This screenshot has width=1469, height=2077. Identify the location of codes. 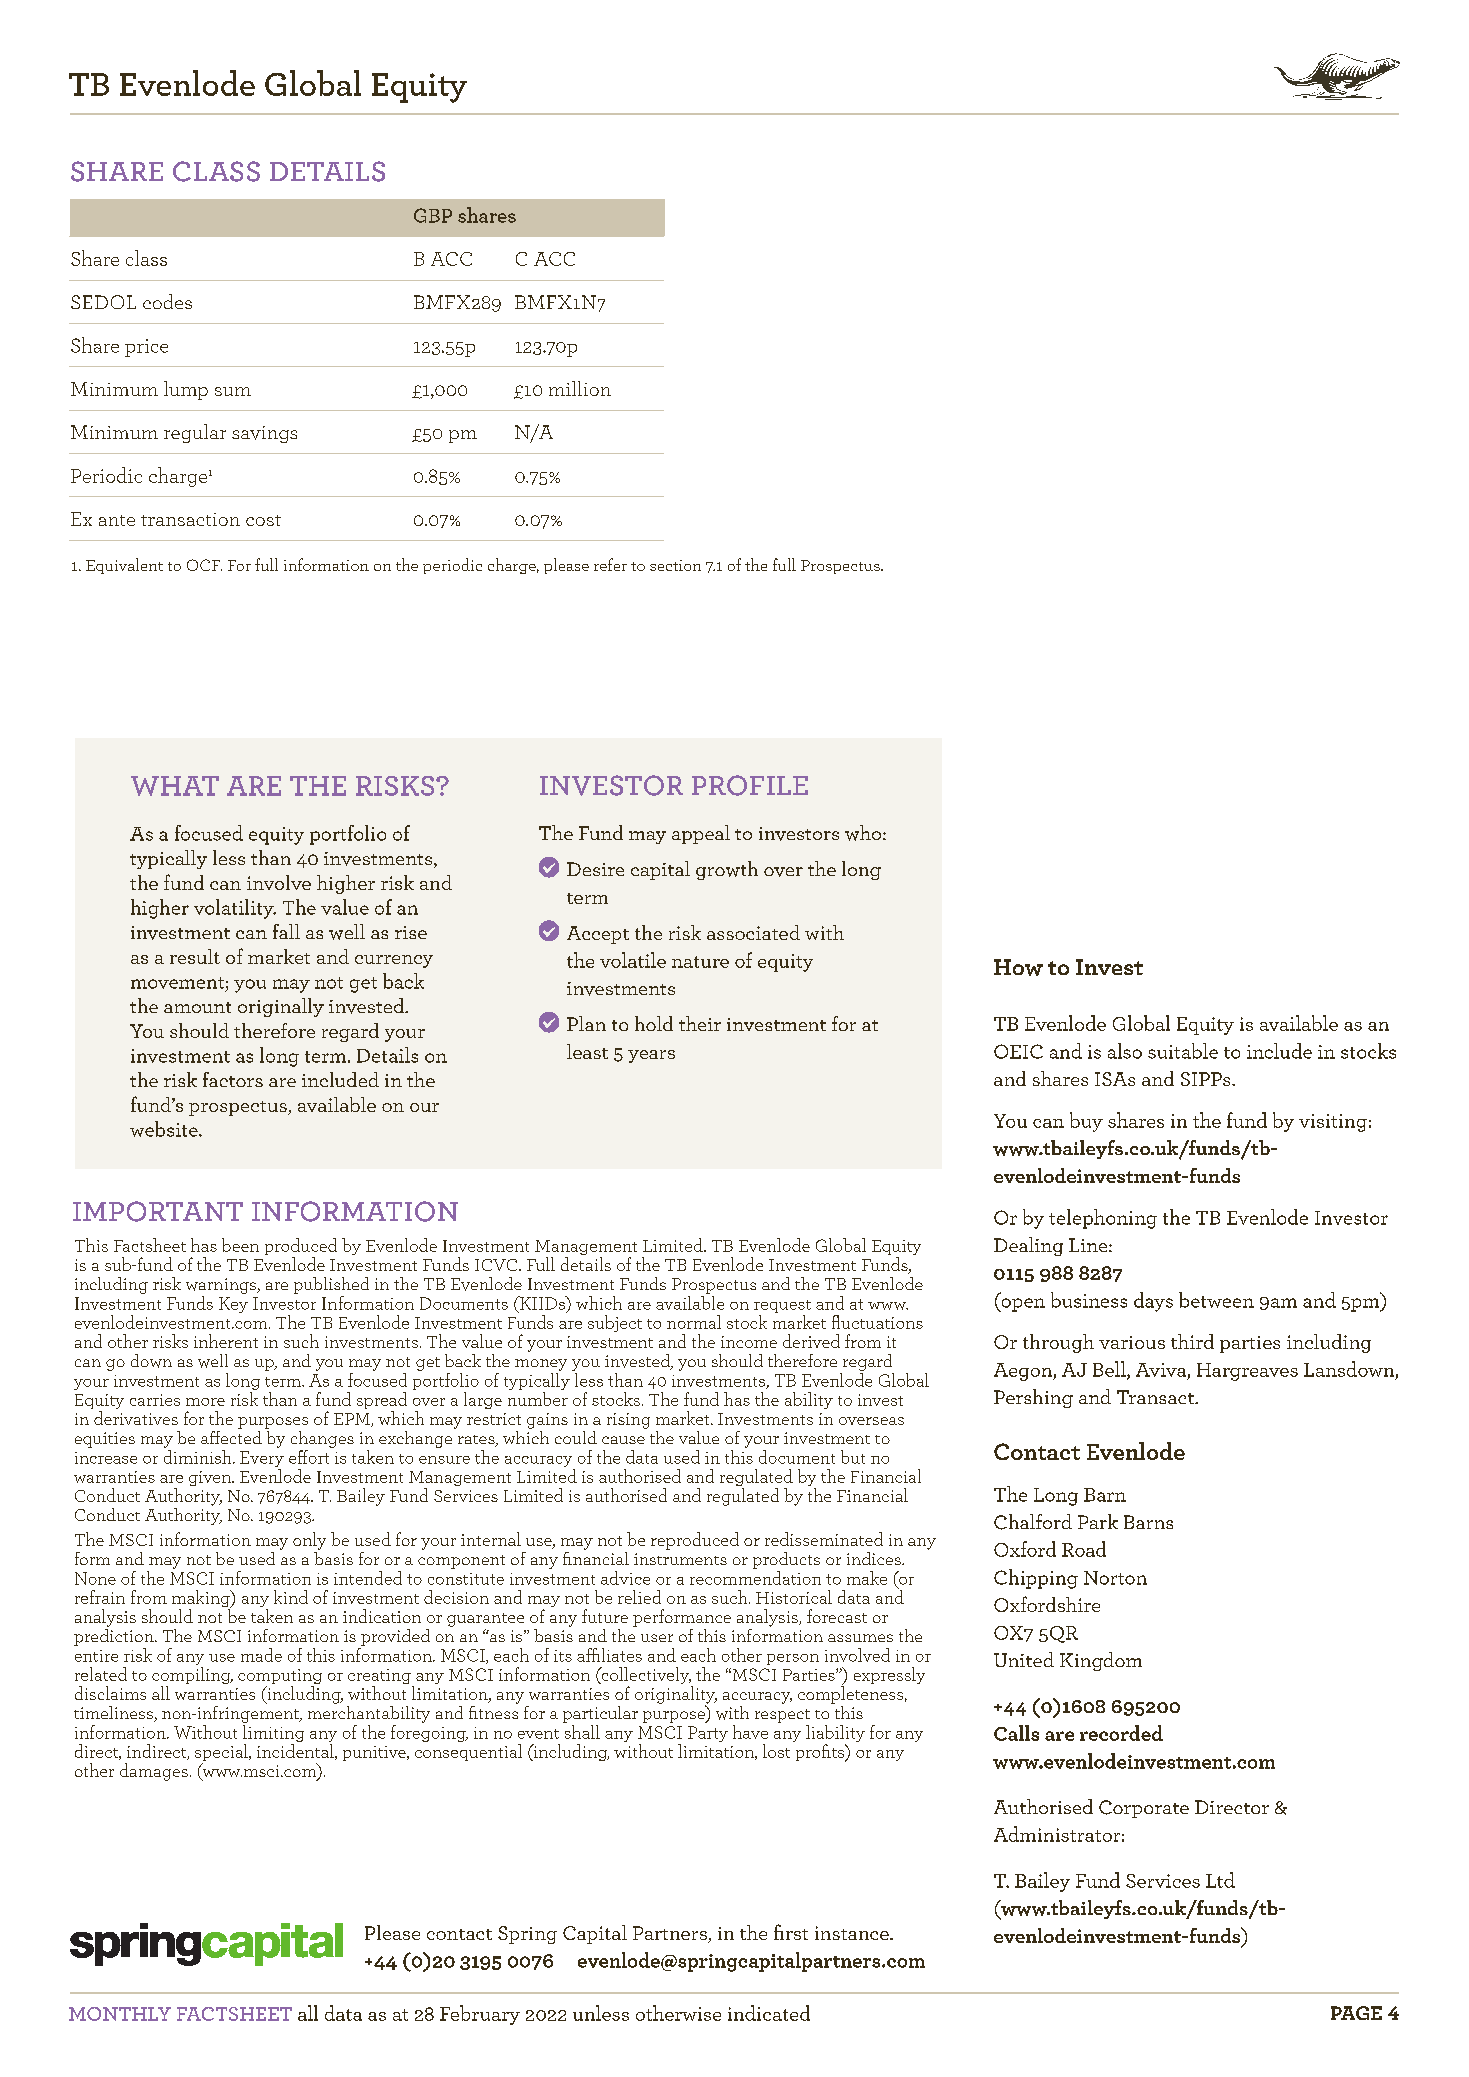
(167, 301).
